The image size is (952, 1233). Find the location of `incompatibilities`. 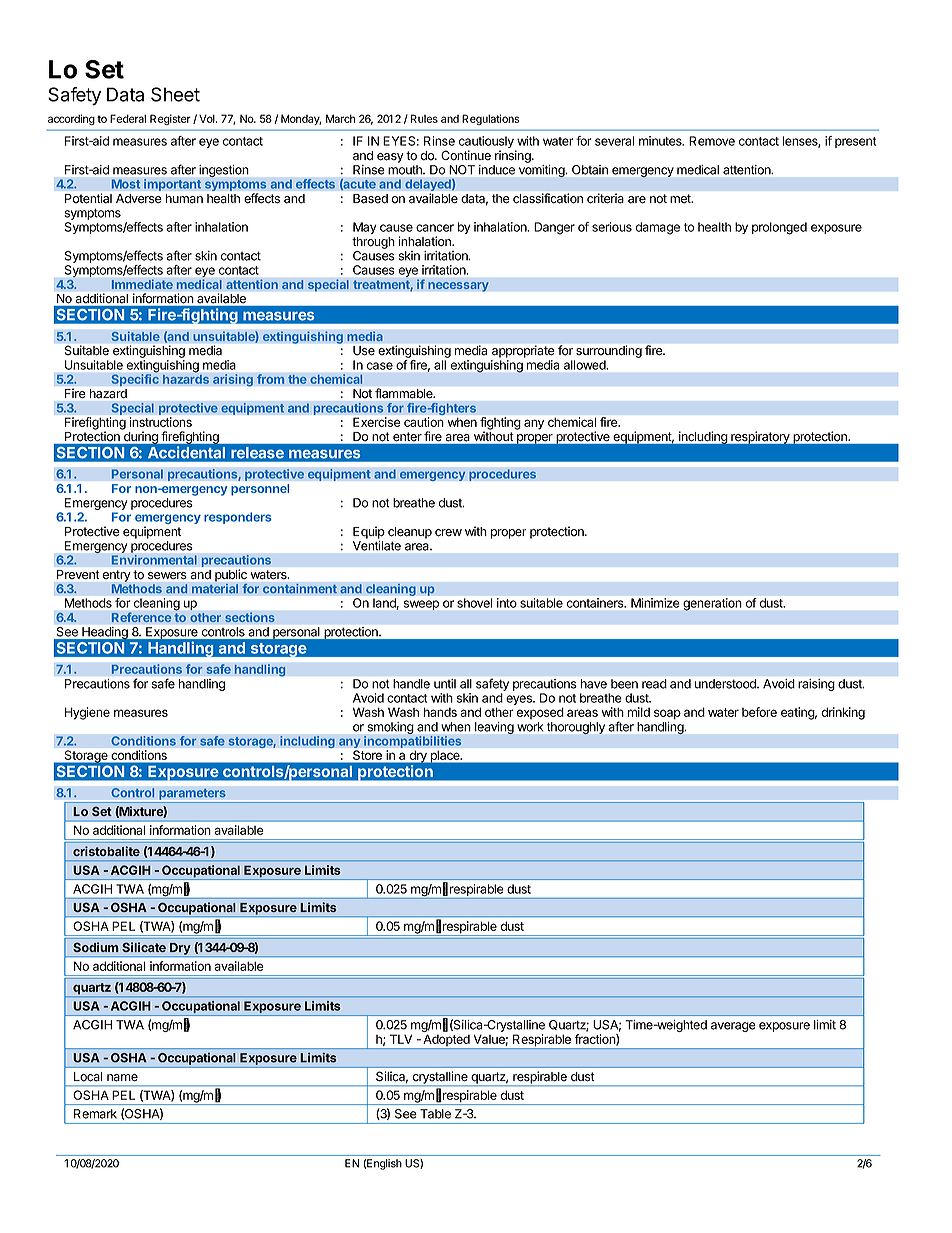

incompatibilities is located at coordinates (413, 742).
